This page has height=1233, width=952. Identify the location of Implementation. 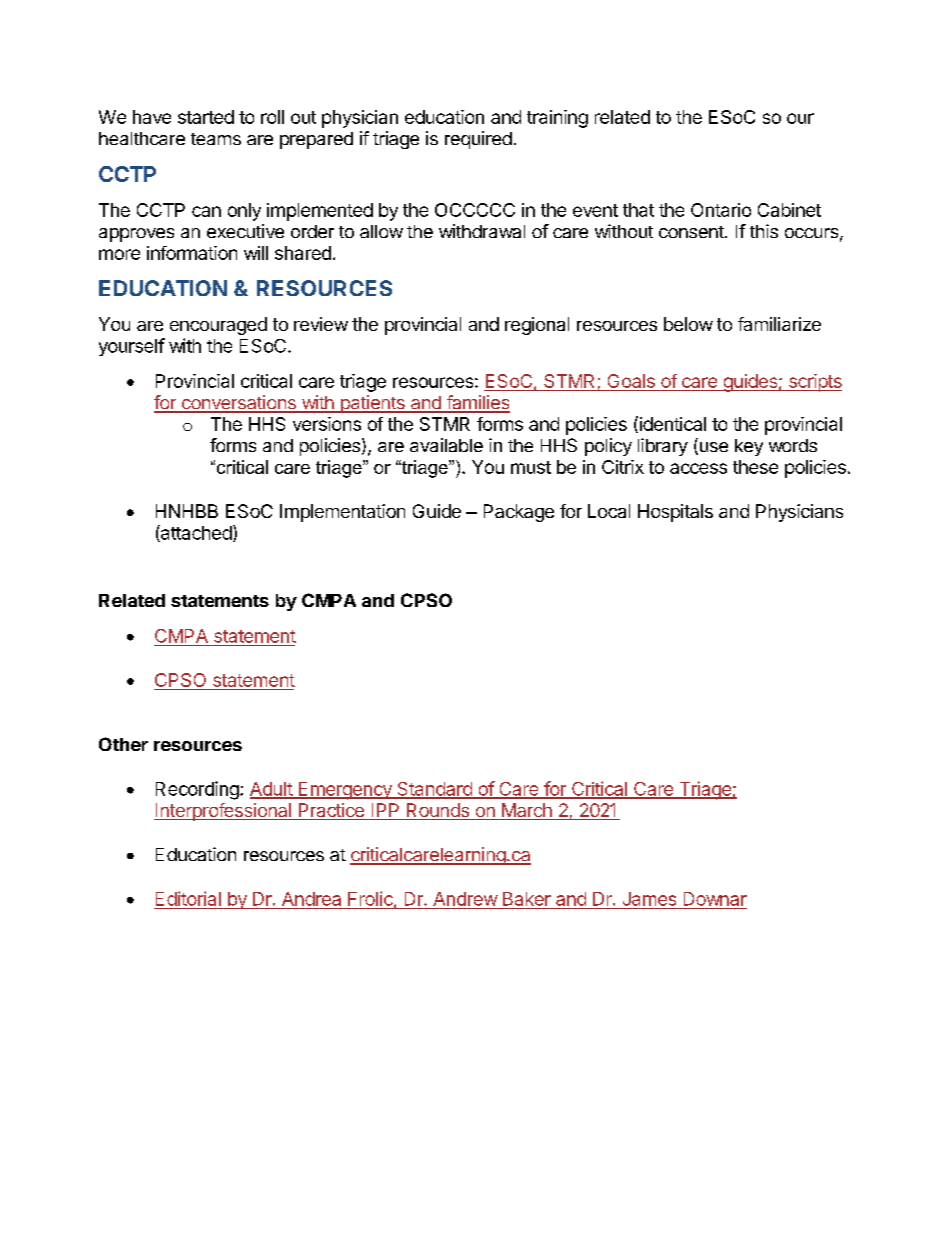
(342, 513).
